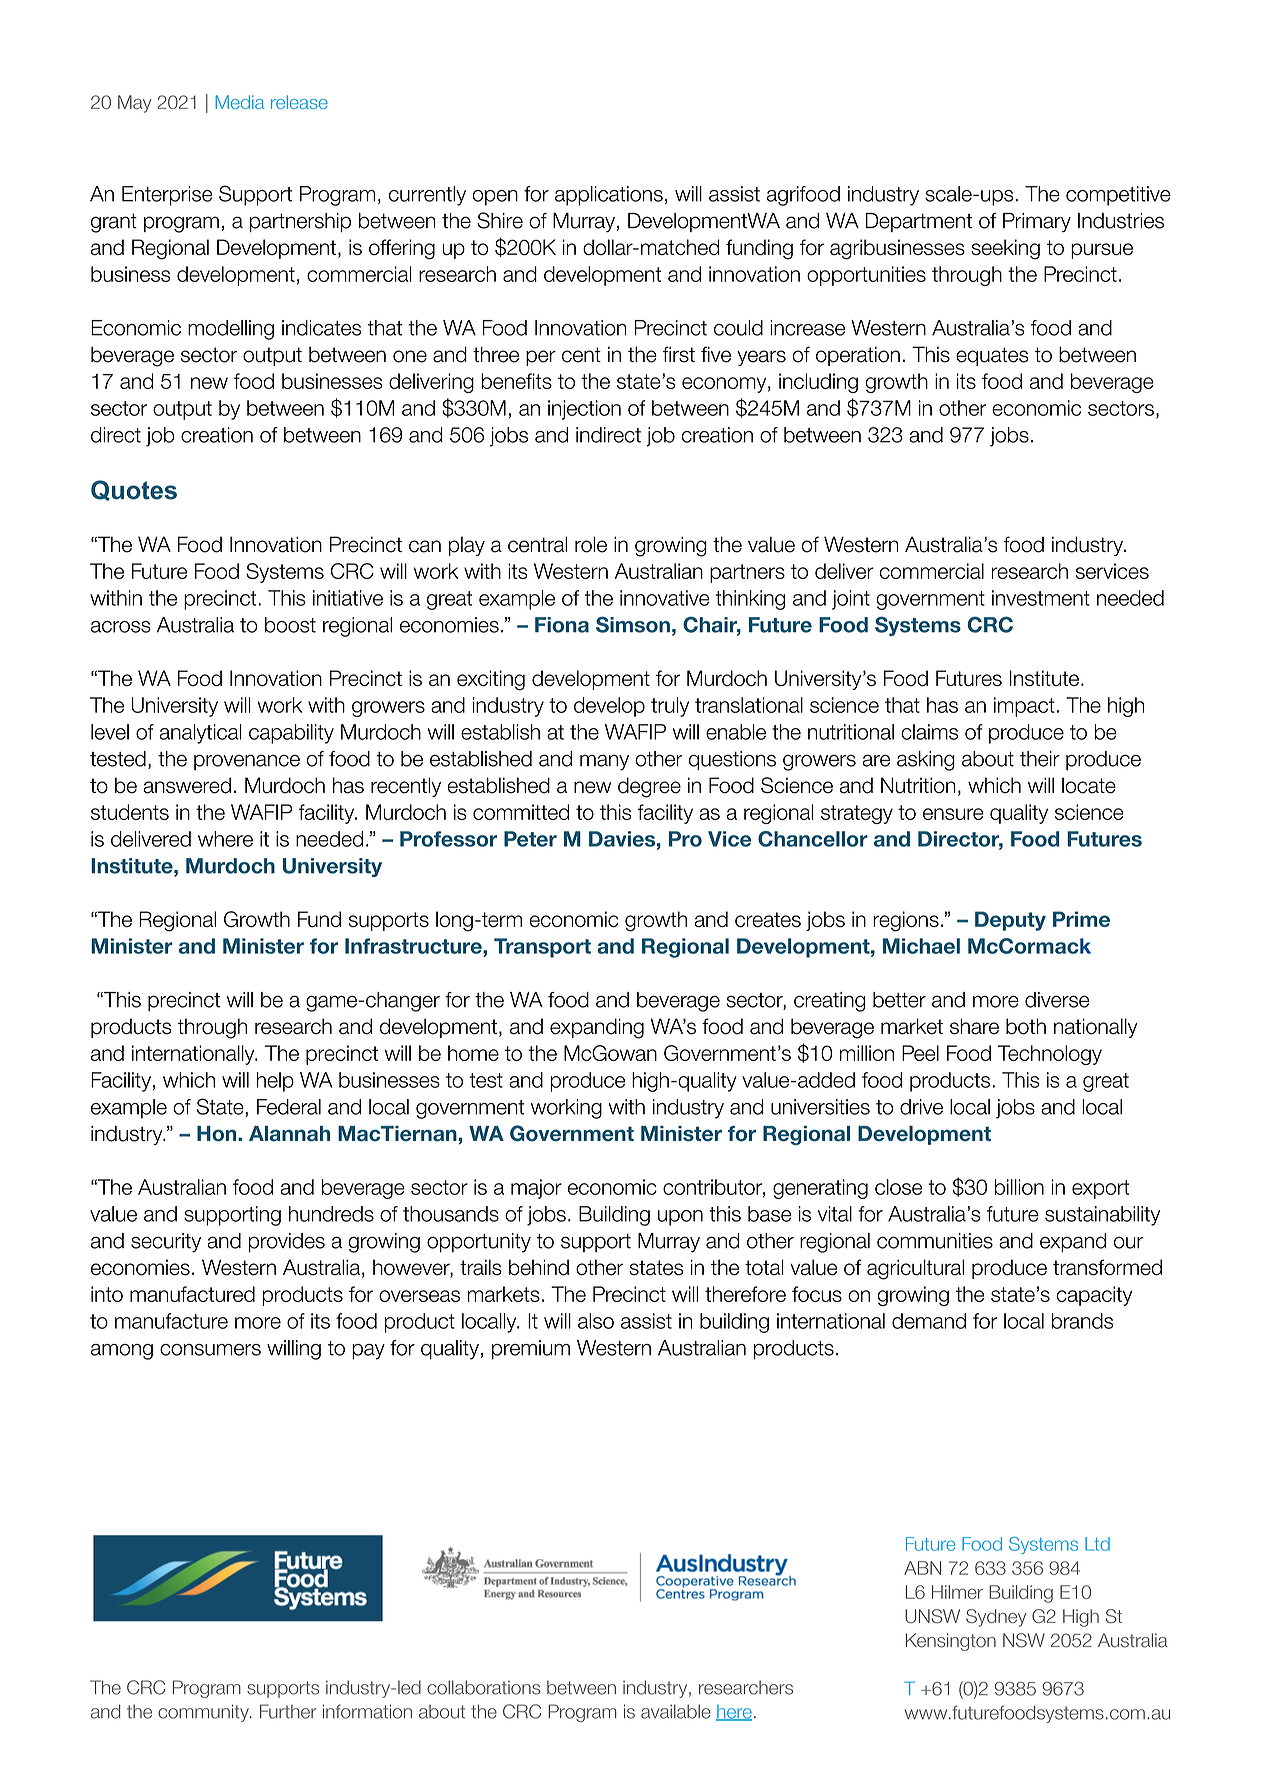 The width and height of the screenshot is (1266, 1789). What do you see at coordinates (287, 1243) in the screenshot?
I see `provides` at bounding box center [287, 1243].
